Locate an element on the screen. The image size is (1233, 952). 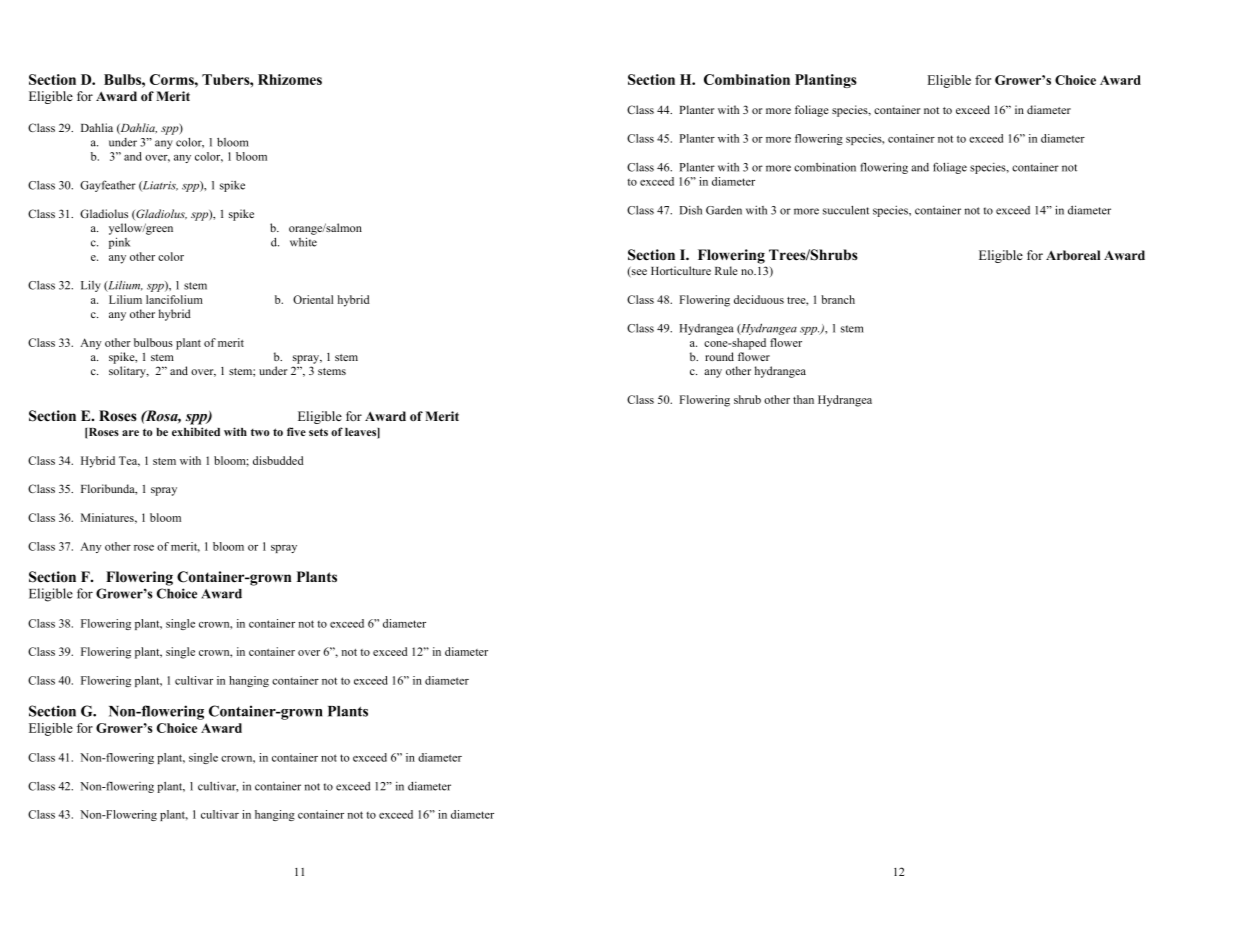
deciduous is located at coordinates (759, 299).
